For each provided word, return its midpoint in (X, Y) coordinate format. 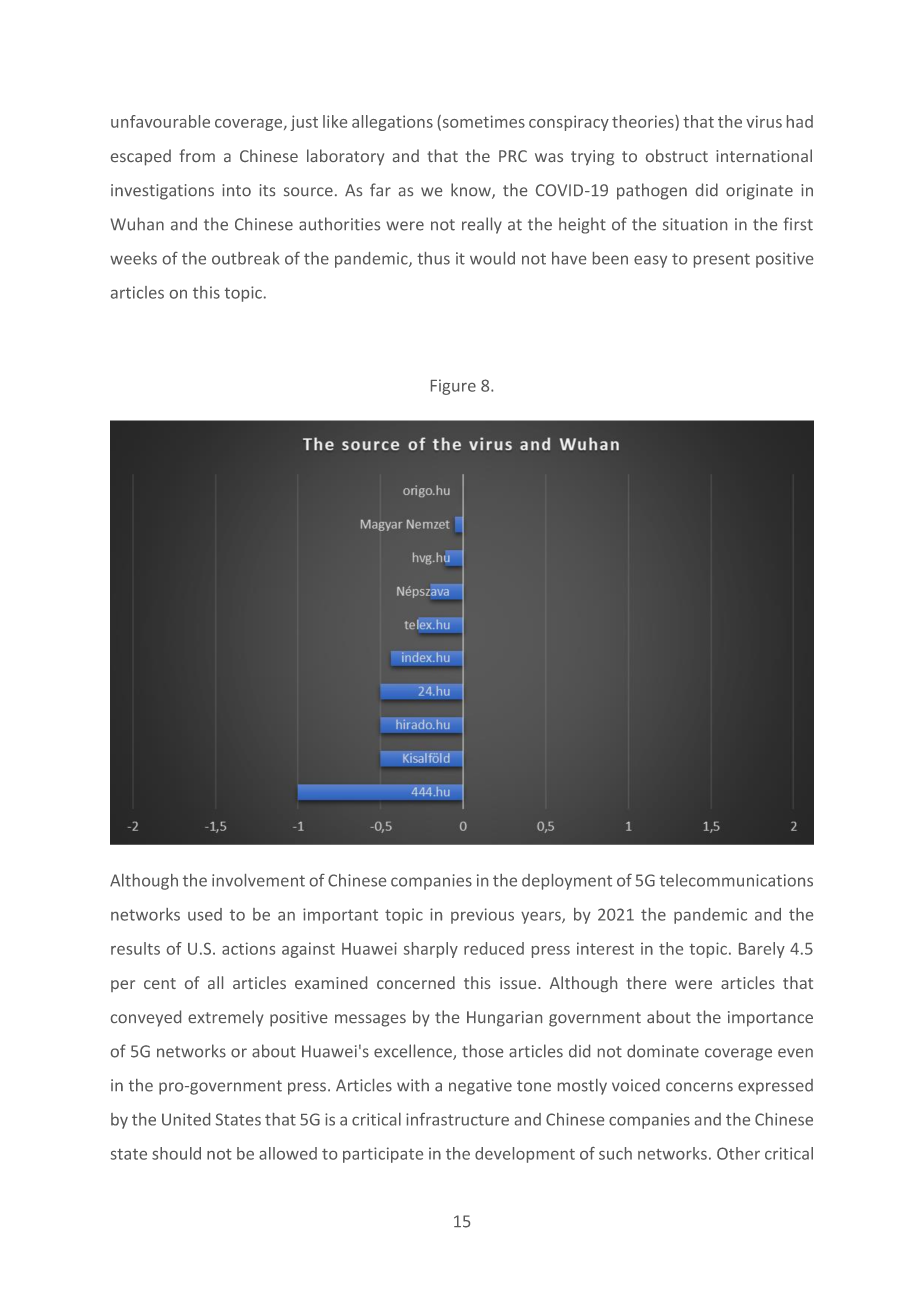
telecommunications (736, 880)
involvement (258, 880)
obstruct (677, 155)
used (205, 914)
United (186, 1119)
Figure (453, 387)
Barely (762, 950)
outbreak (245, 258)
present (722, 260)
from (197, 155)
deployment (567, 882)
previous (482, 916)
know (472, 191)
